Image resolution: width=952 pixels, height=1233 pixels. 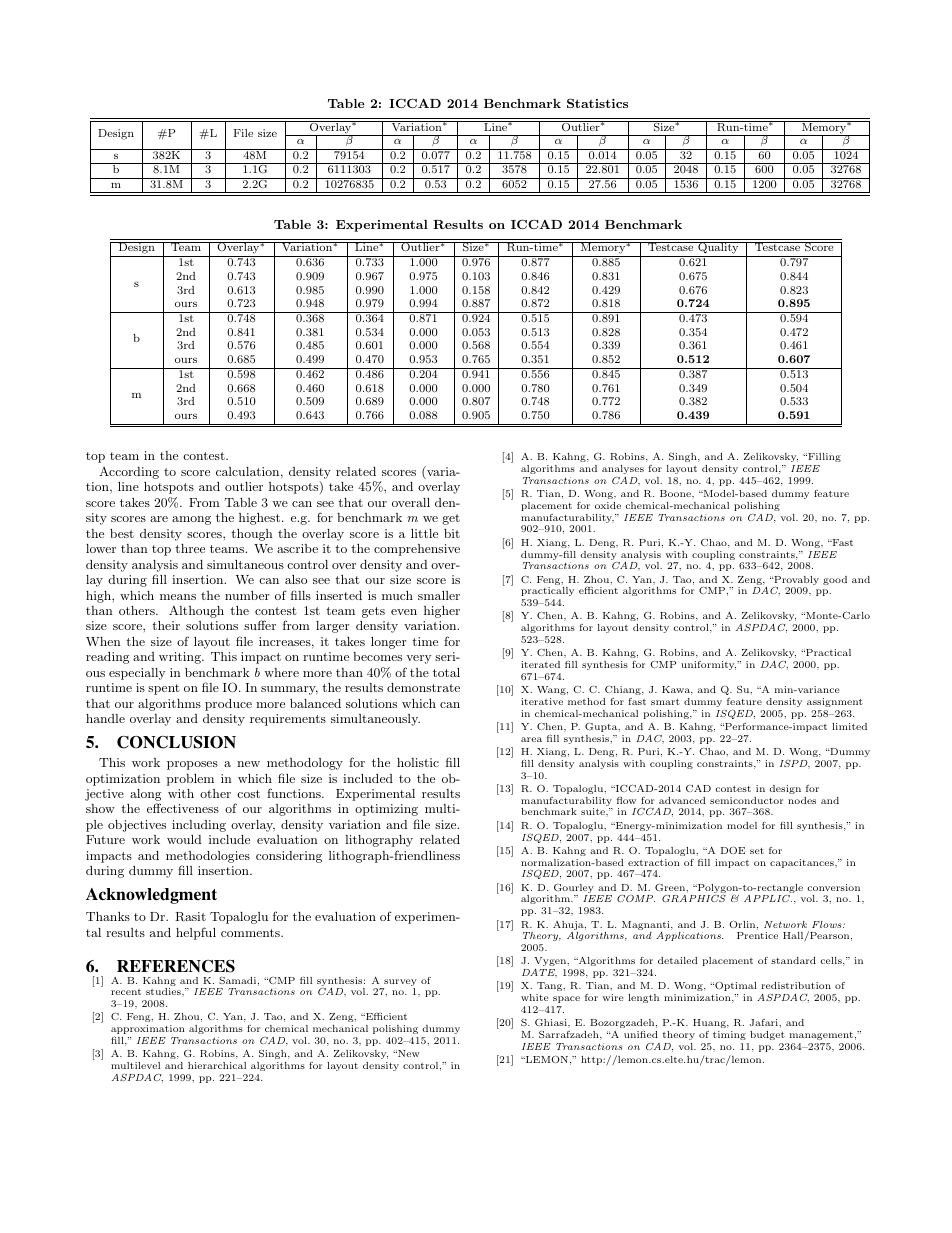 What do you see at coordinates (835, 580) in the screenshot?
I see `good` at bounding box center [835, 580].
